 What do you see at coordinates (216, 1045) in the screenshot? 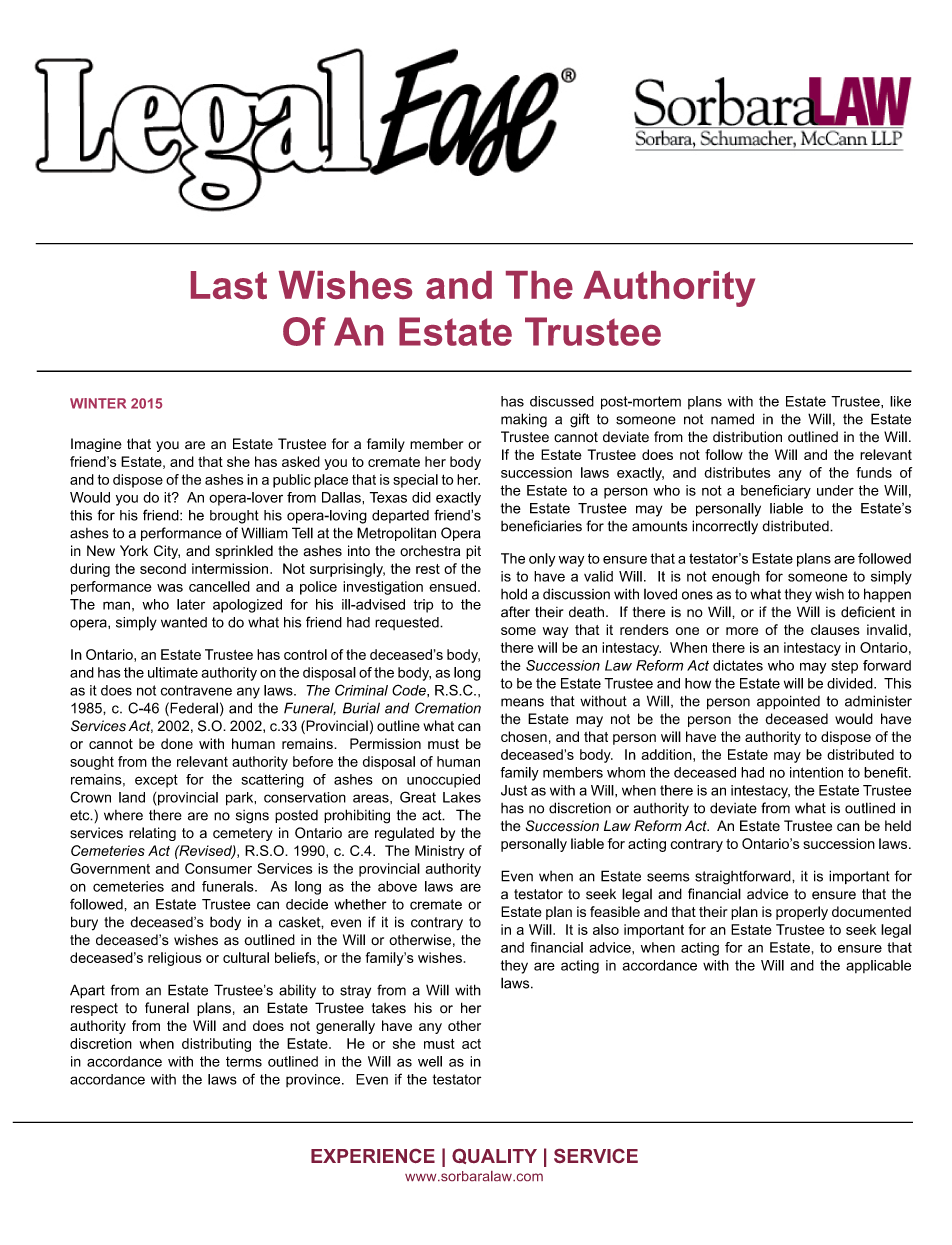
I see `distributing` at bounding box center [216, 1045].
